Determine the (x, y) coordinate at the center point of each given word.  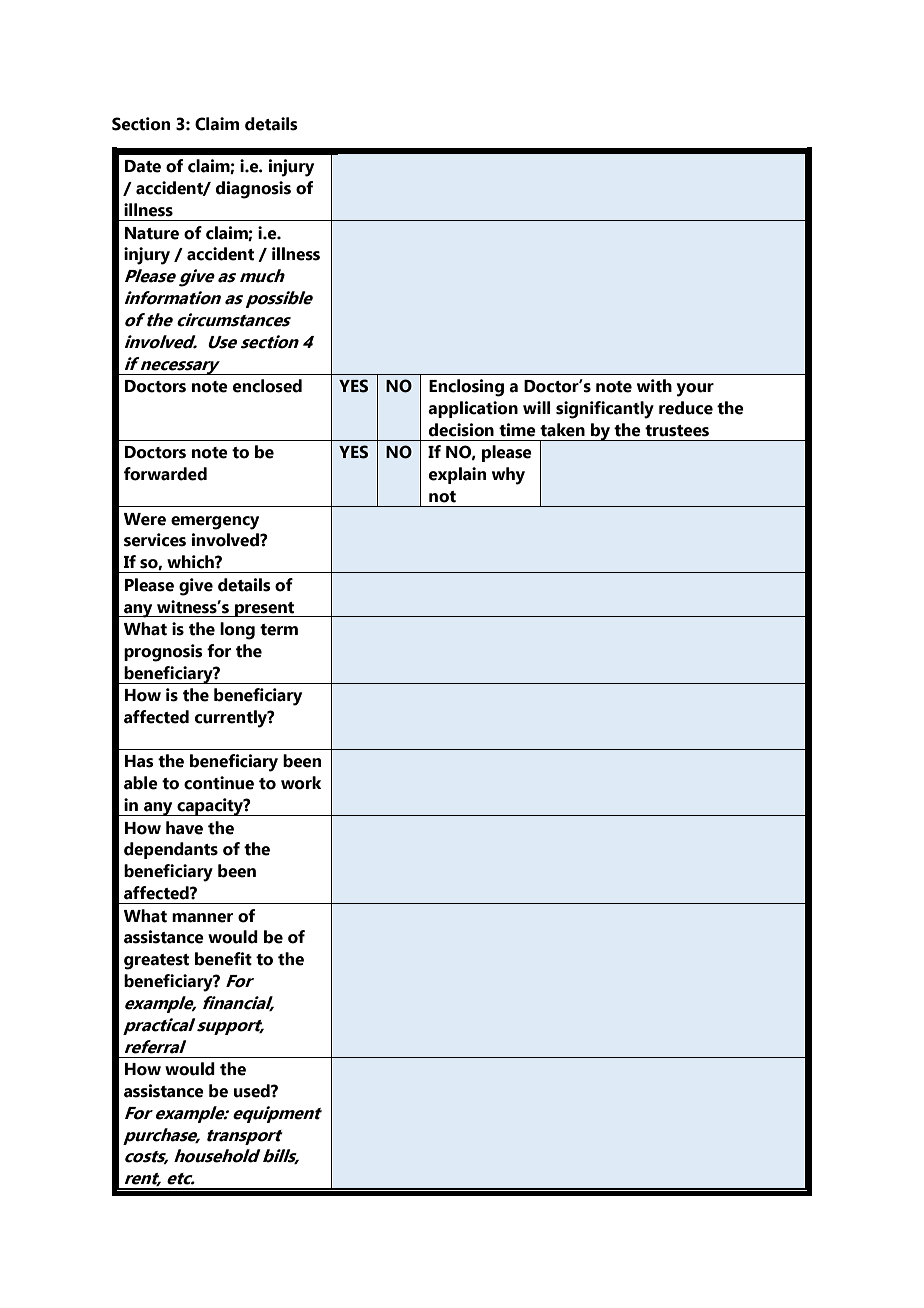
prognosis (163, 653)
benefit (223, 959)
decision (461, 430)
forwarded (165, 474)
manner (202, 918)
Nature (152, 233)
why (508, 476)
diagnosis (253, 190)
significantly (605, 410)
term (279, 630)
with (654, 386)
